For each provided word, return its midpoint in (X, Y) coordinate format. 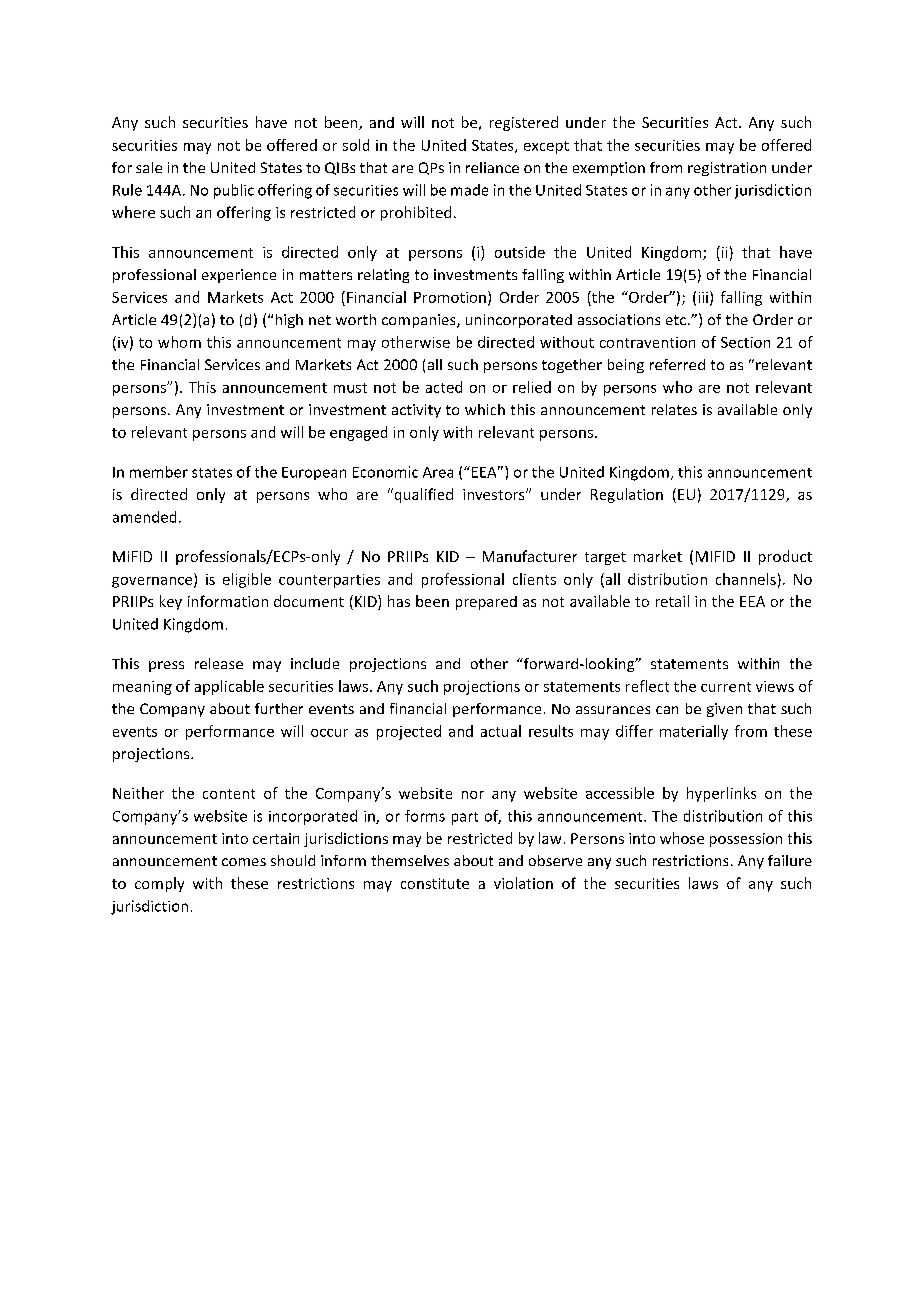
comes (244, 862)
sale (149, 167)
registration (727, 169)
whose (682, 838)
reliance (492, 167)
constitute (435, 883)
